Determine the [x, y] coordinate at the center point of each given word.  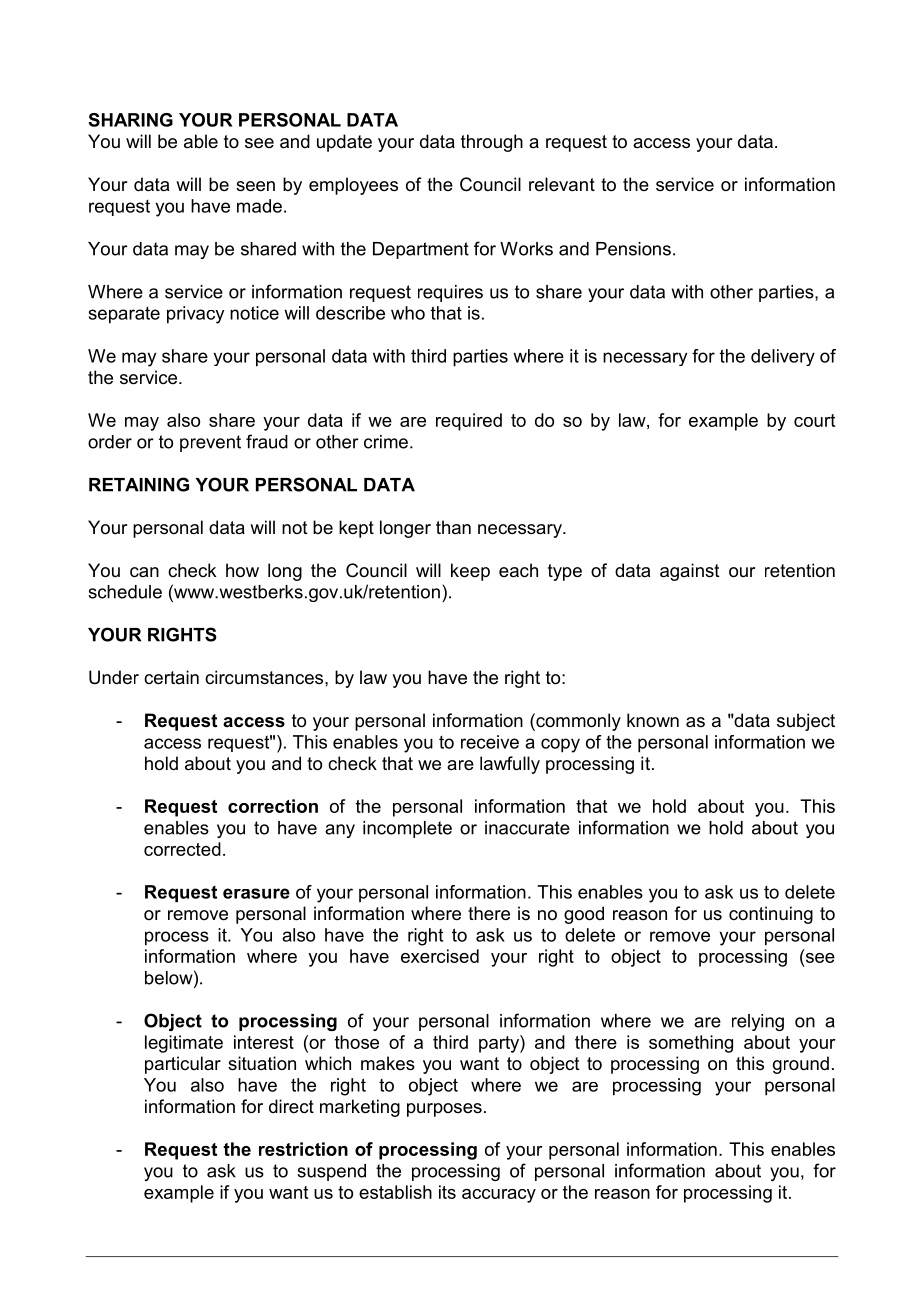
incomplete [407, 829]
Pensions [633, 249]
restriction [303, 1149]
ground [801, 1065]
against [690, 572]
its [447, 1192]
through [492, 143]
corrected [182, 849]
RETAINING [139, 484]
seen [255, 186]
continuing [771, 915]
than [453, 527]
